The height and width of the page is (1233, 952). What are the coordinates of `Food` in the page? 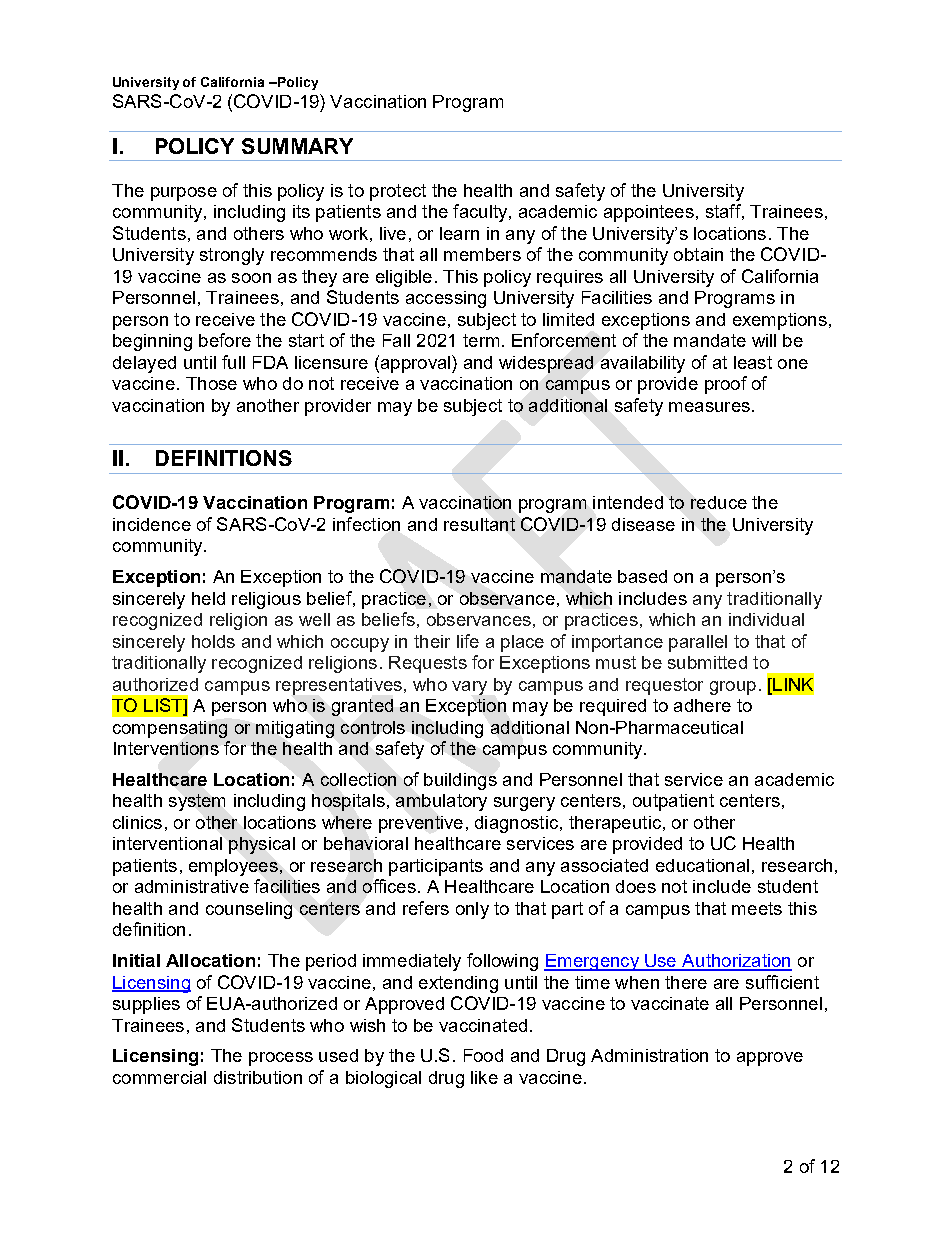 It's located at (483, 1055).
